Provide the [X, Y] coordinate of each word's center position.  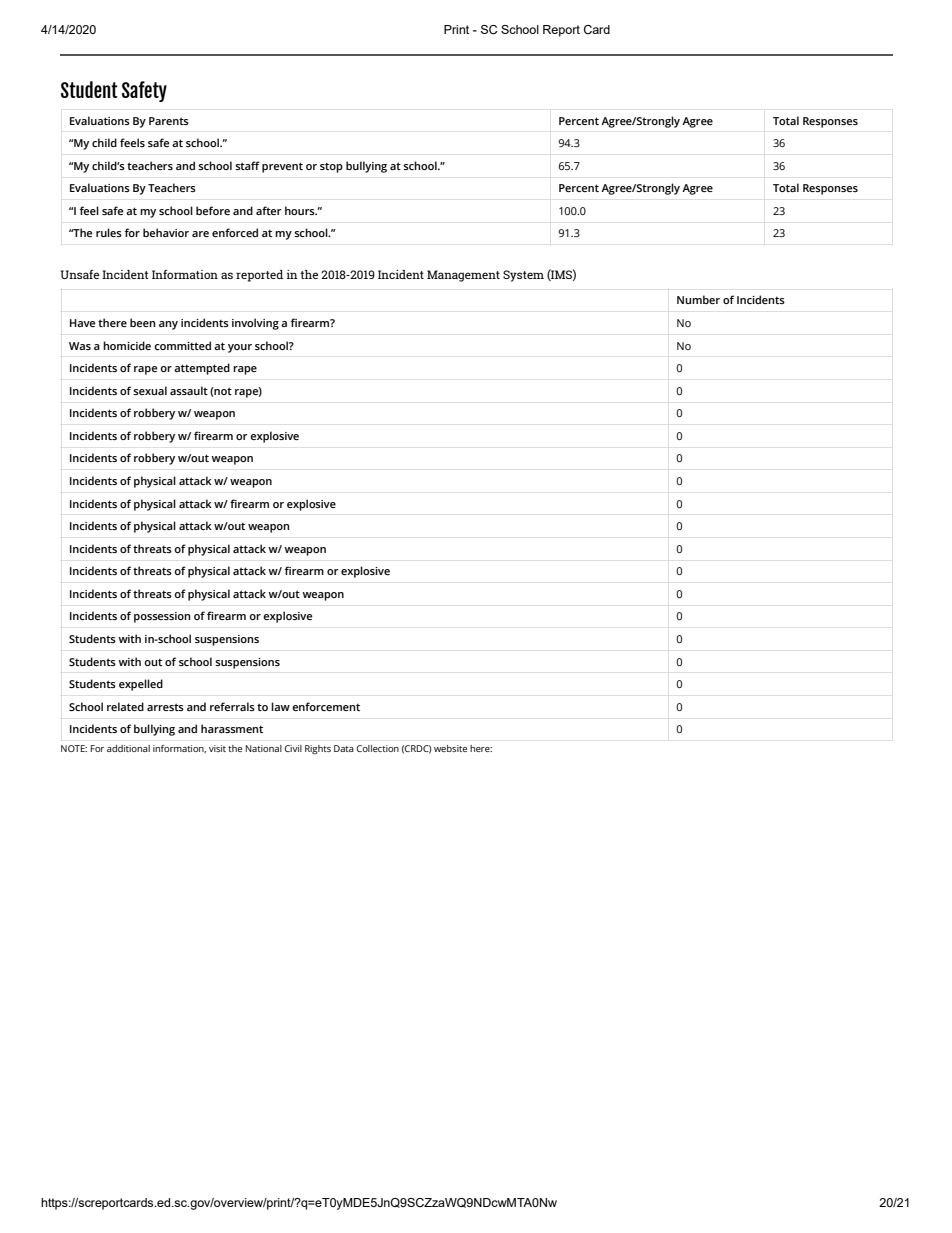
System [523, 276]
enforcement [326, 706]
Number [698, 299]
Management [463, 276]
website [450, 748]
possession [162, 617]
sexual [150, 390]
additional [128, 748]
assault [189, 390]
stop [331, 167]
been [142, 322]
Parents [169, 121]
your [240, 348]
